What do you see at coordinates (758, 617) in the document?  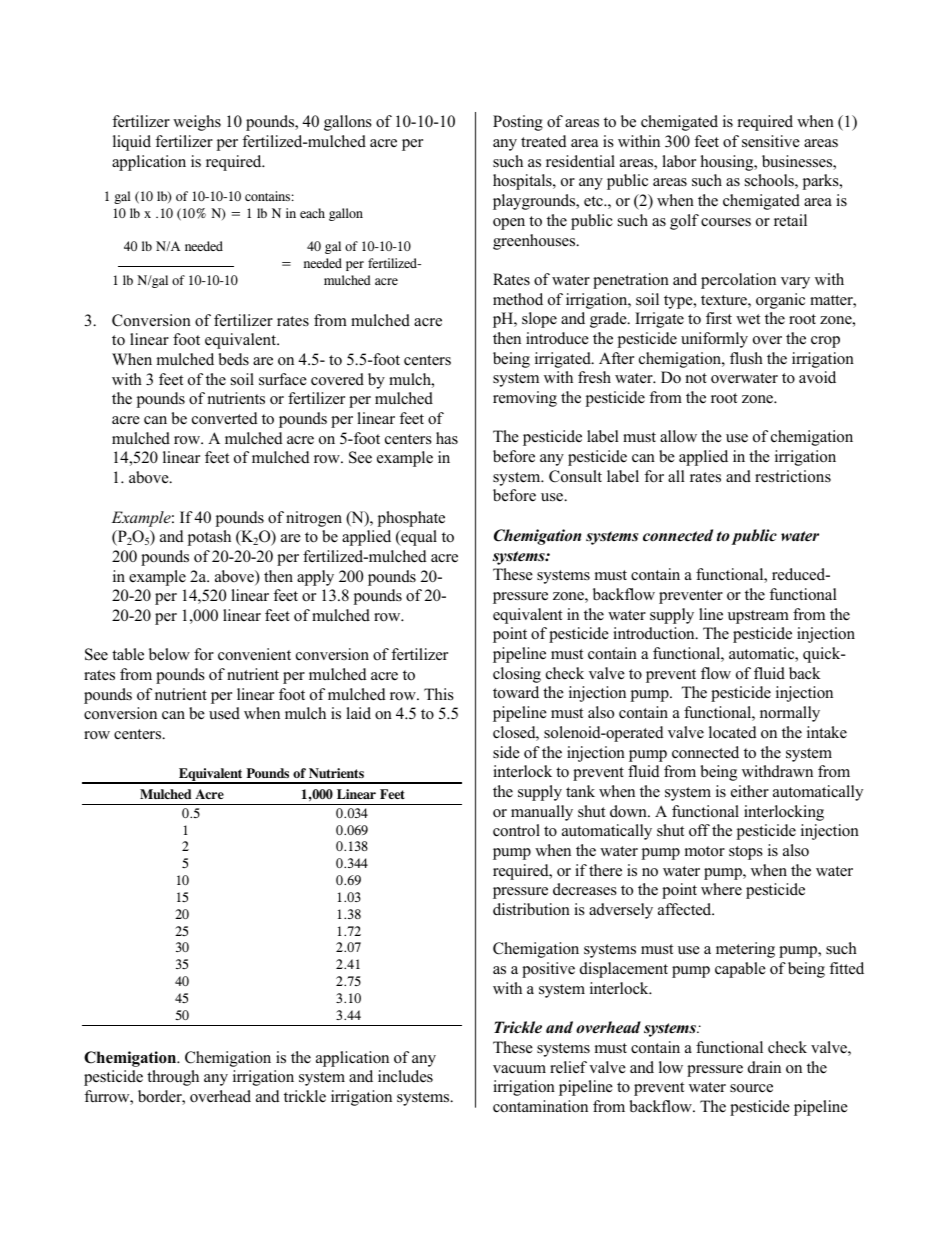 I see `upstream` at bounding box center [758, 617].
